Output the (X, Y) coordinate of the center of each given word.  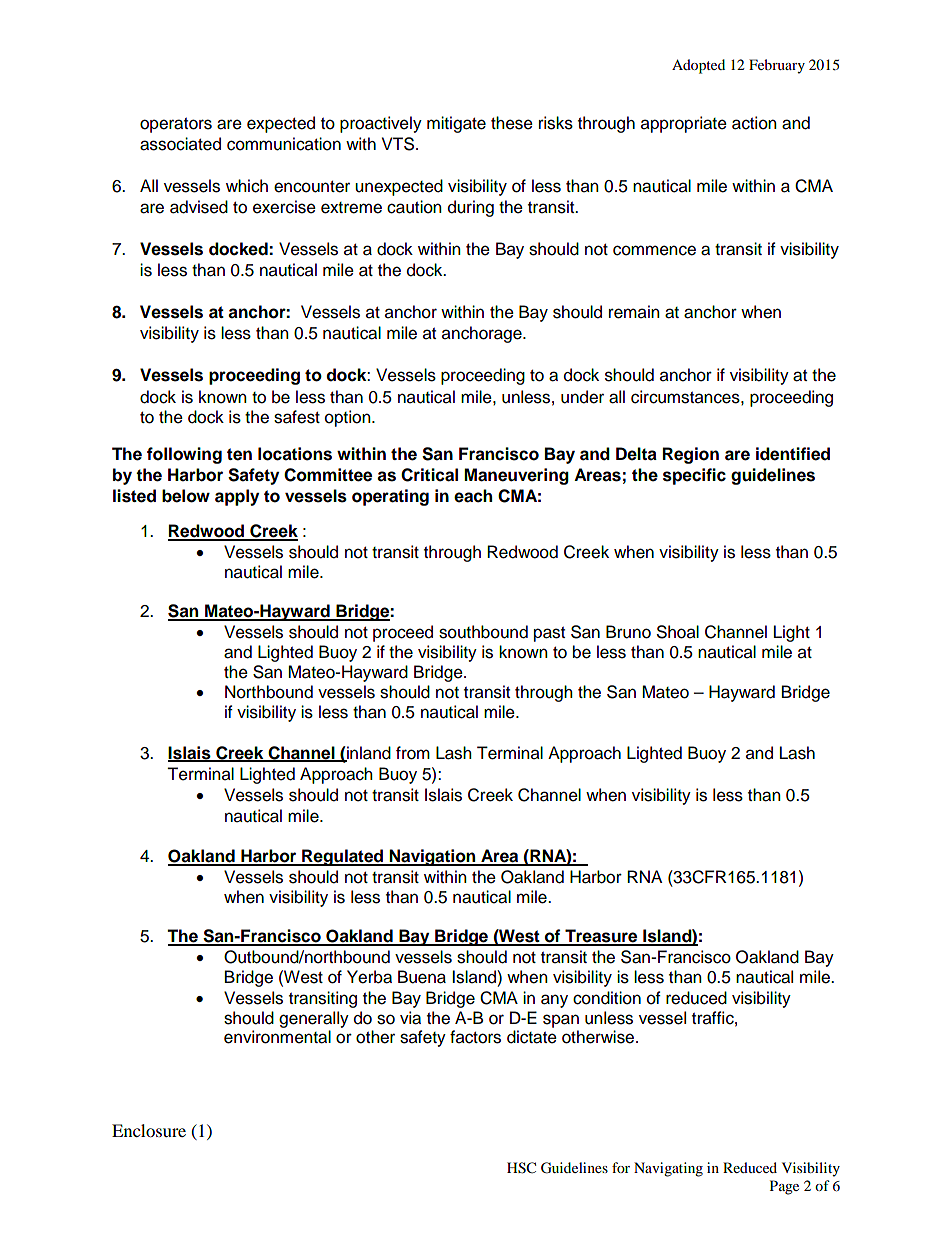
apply (237, 497)
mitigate (456, 124)
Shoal (678, 632)
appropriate (684, 124)
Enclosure (149, 1130)
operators (176, 125)
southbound (483, 632)
